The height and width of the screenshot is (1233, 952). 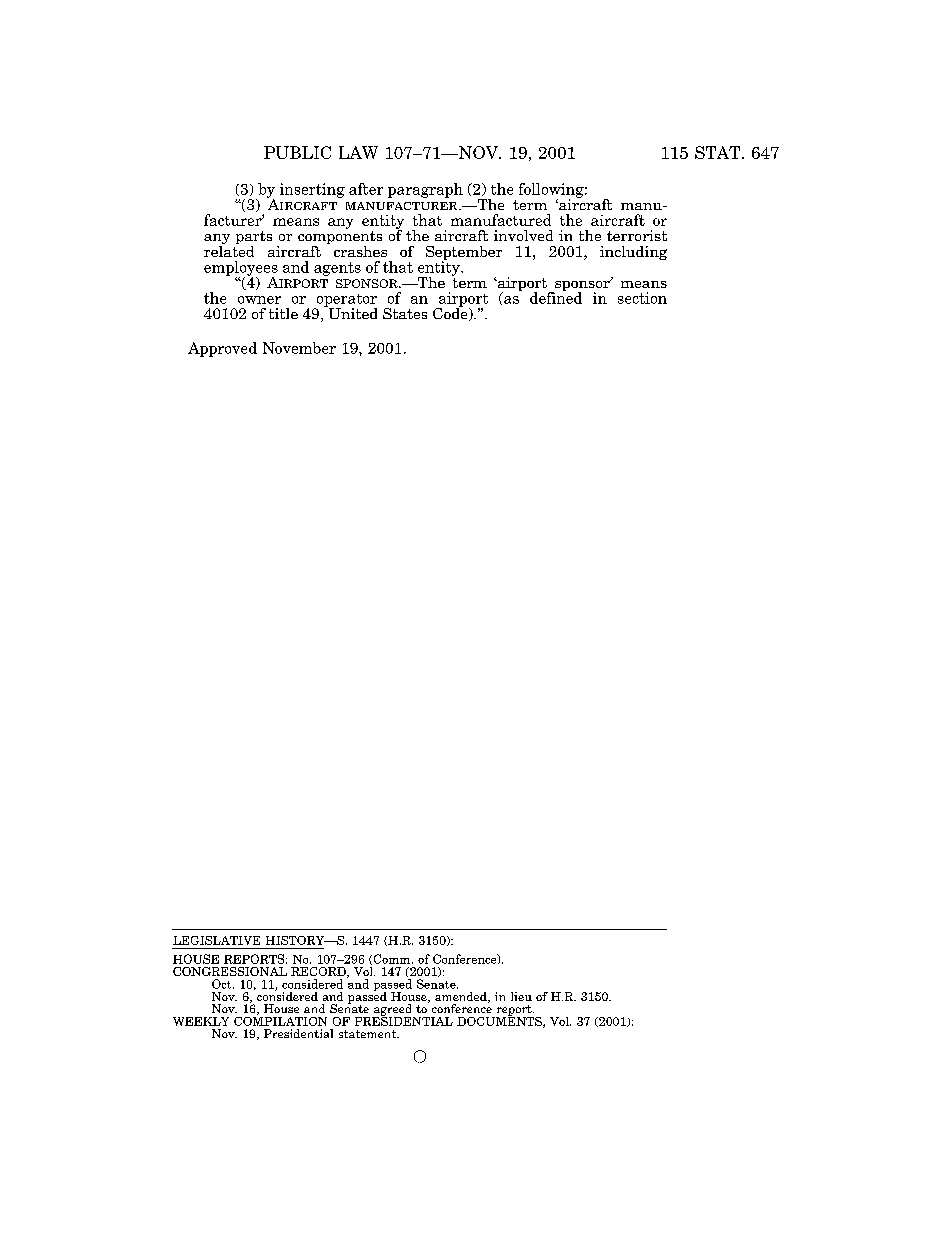 I want to click on terrorist, so click(x=637, y=235).
